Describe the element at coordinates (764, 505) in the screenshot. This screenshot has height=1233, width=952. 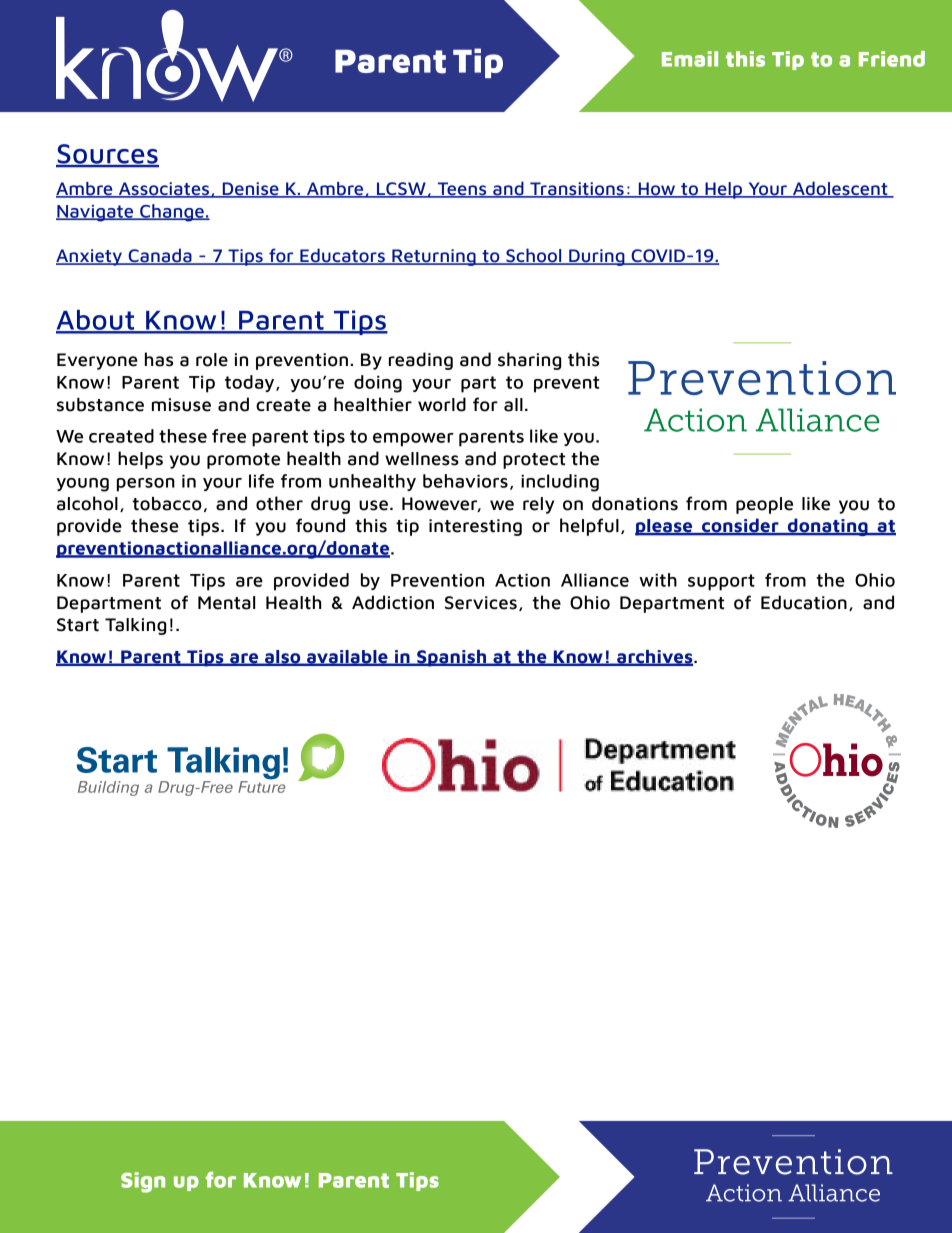
I see `people` at that location.
